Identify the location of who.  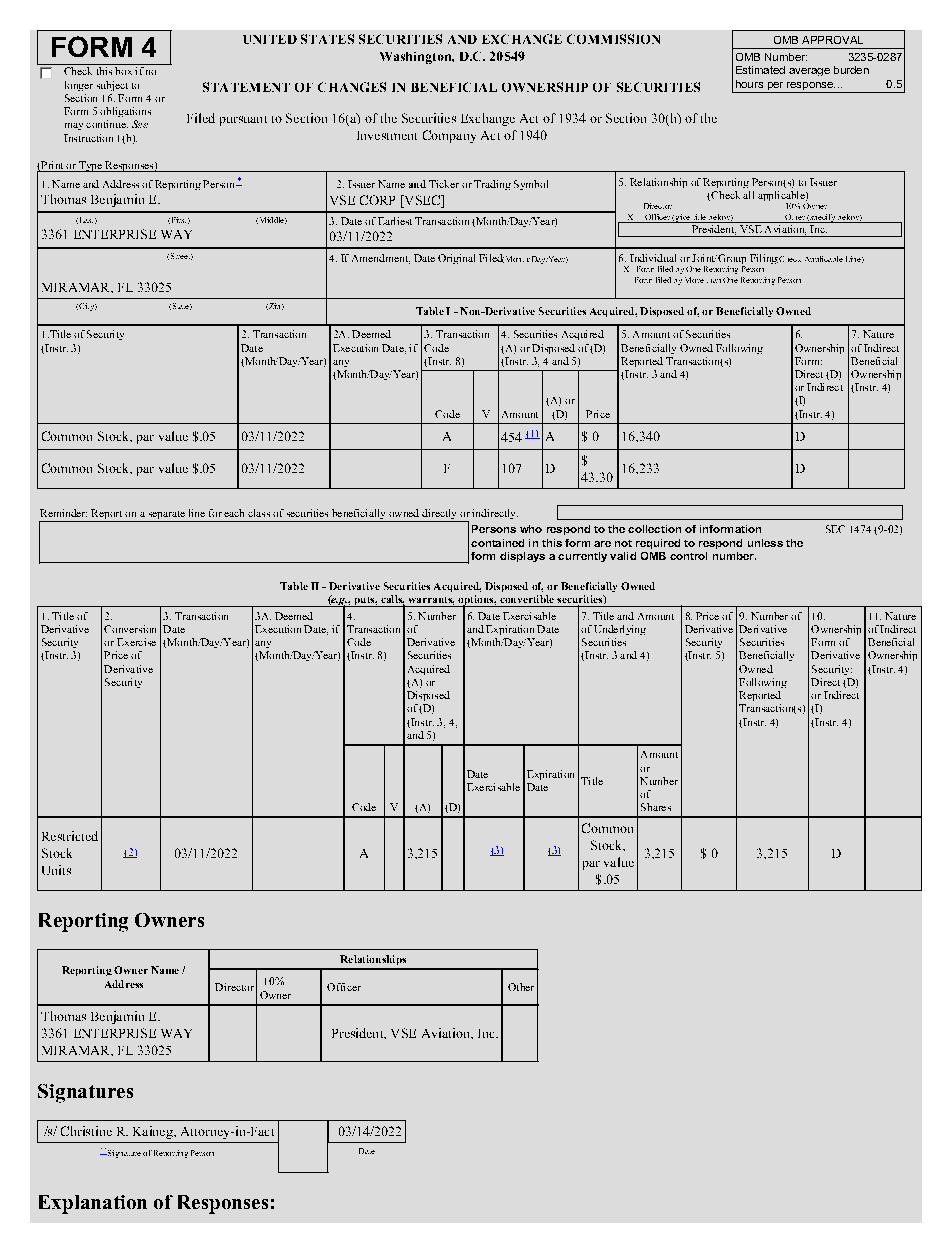
(531, 529).
